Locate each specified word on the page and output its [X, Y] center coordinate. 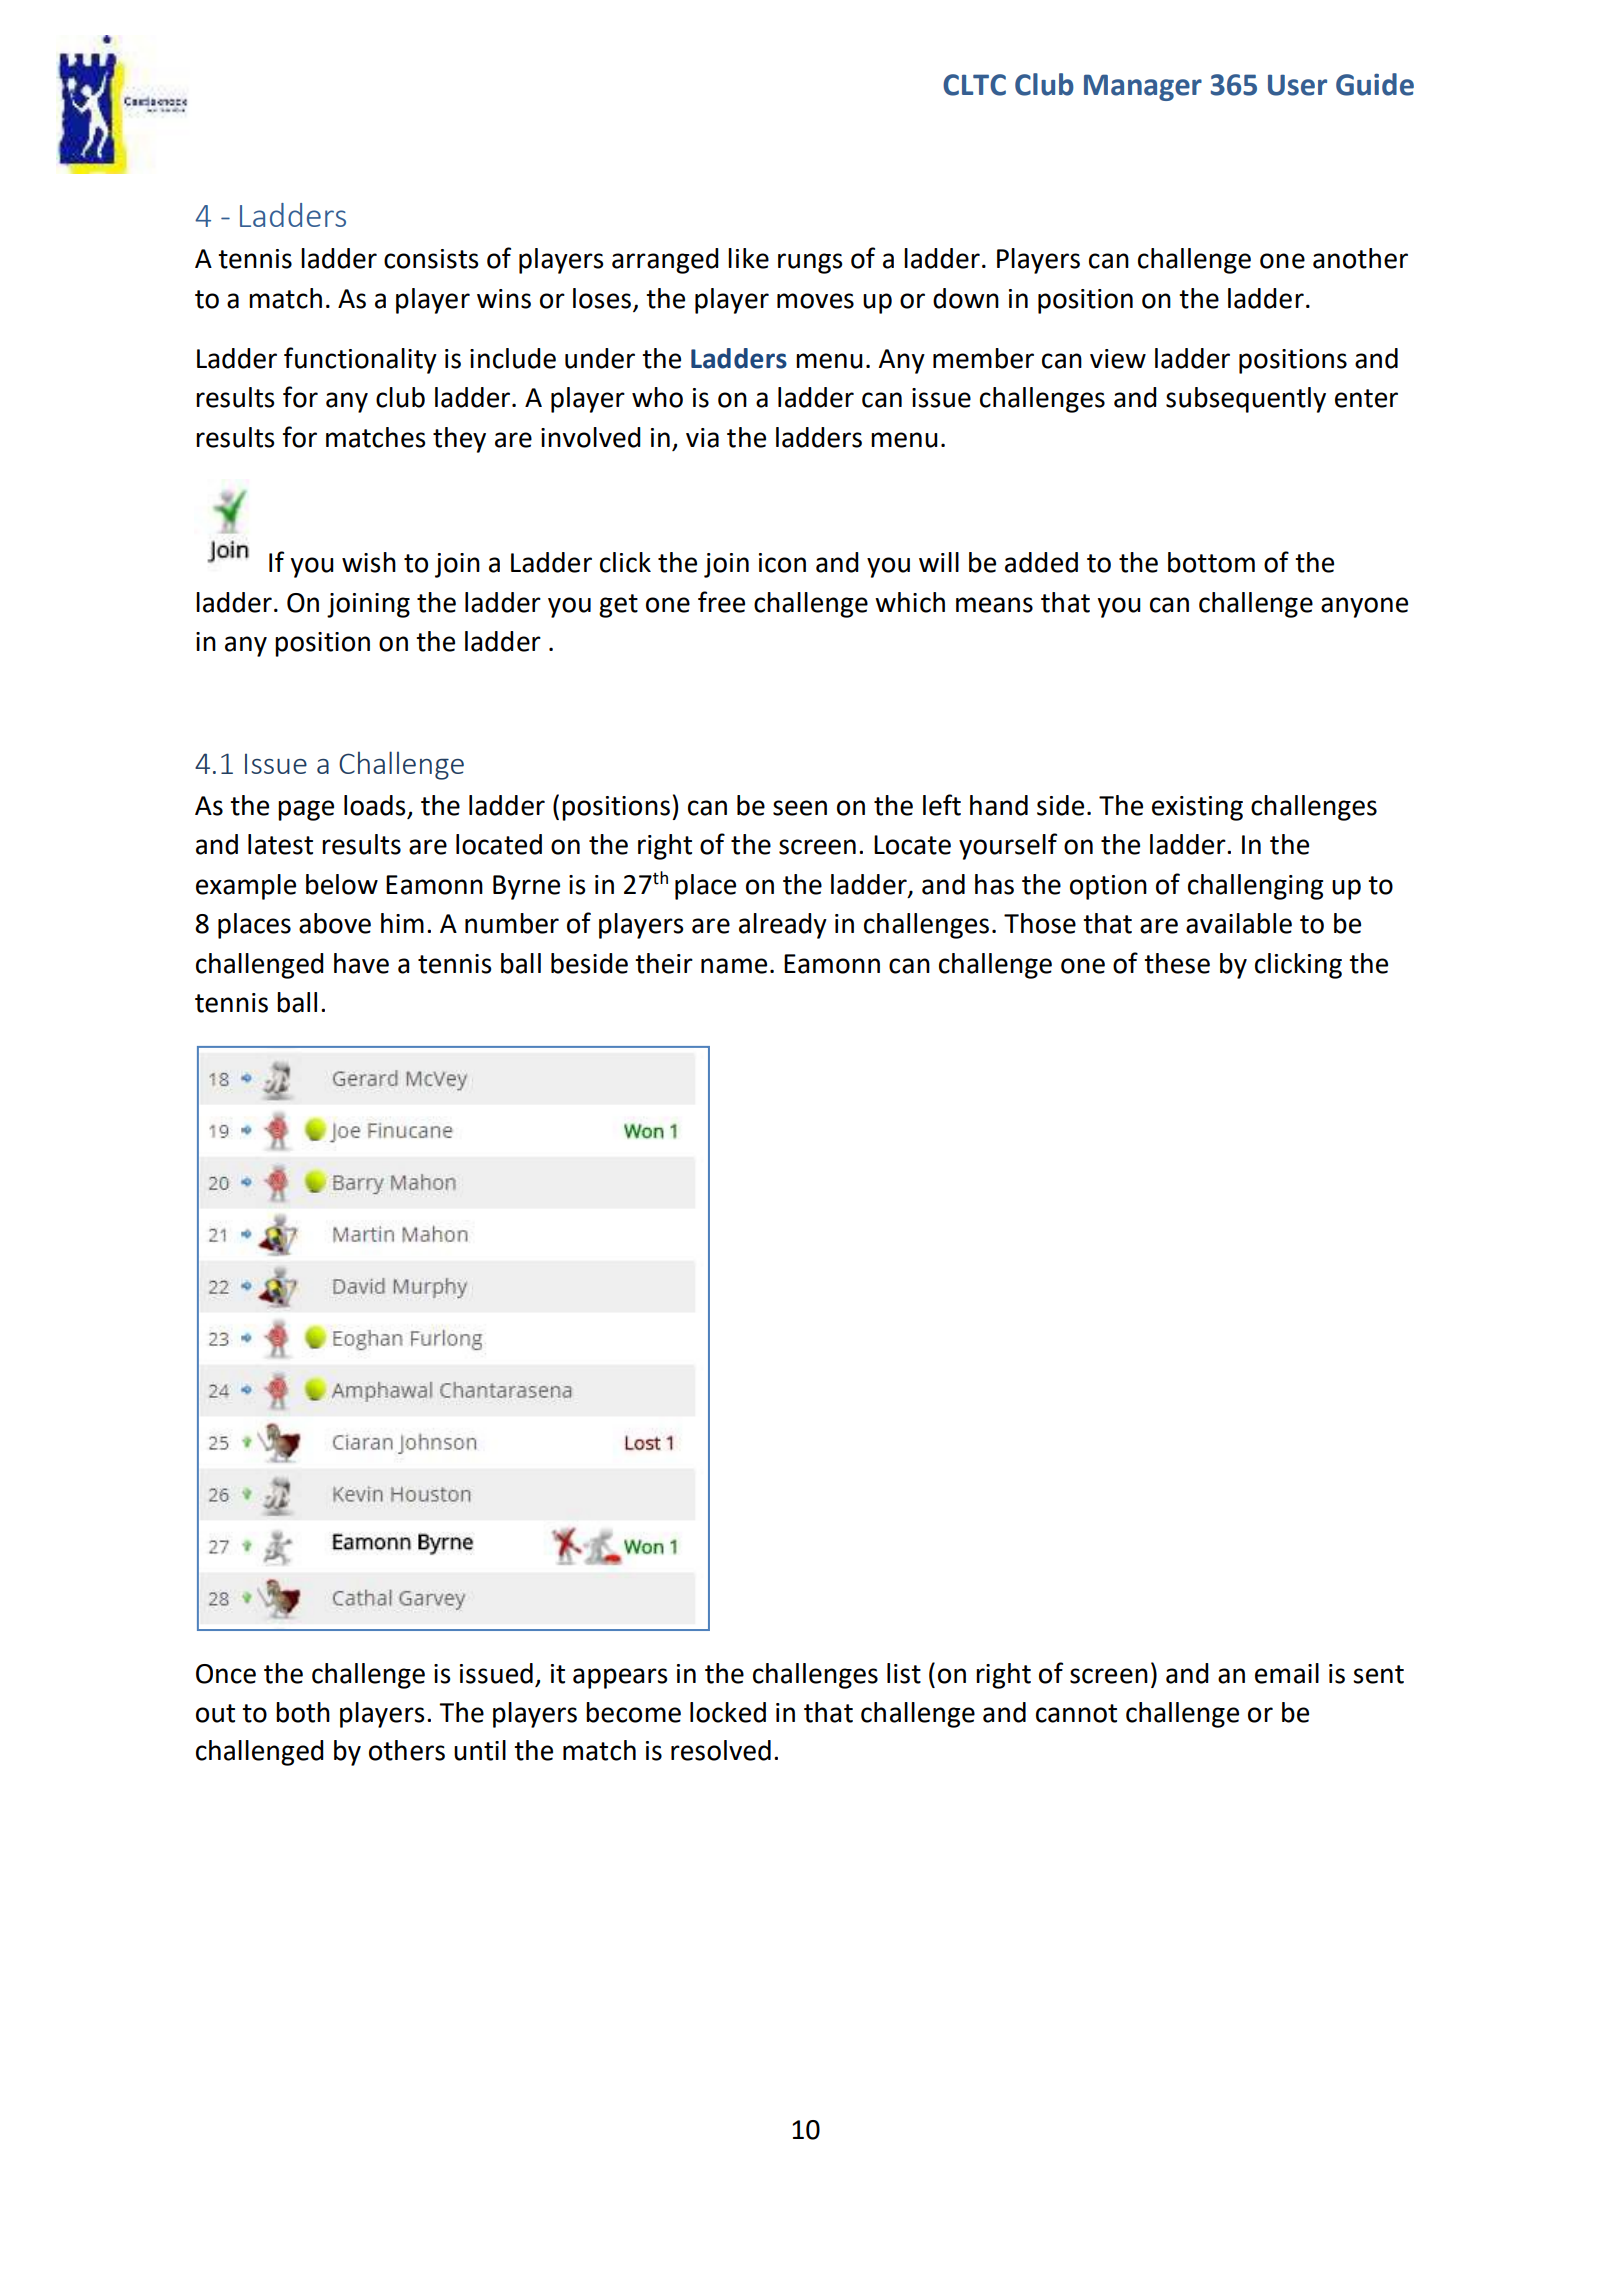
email [1287, 1673]
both [303, 1712]
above [335, 923]
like [748, 258]
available [1239, 923]
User [1297, 85]
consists [431, 259]
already [783, 926]
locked [728, 1712]
